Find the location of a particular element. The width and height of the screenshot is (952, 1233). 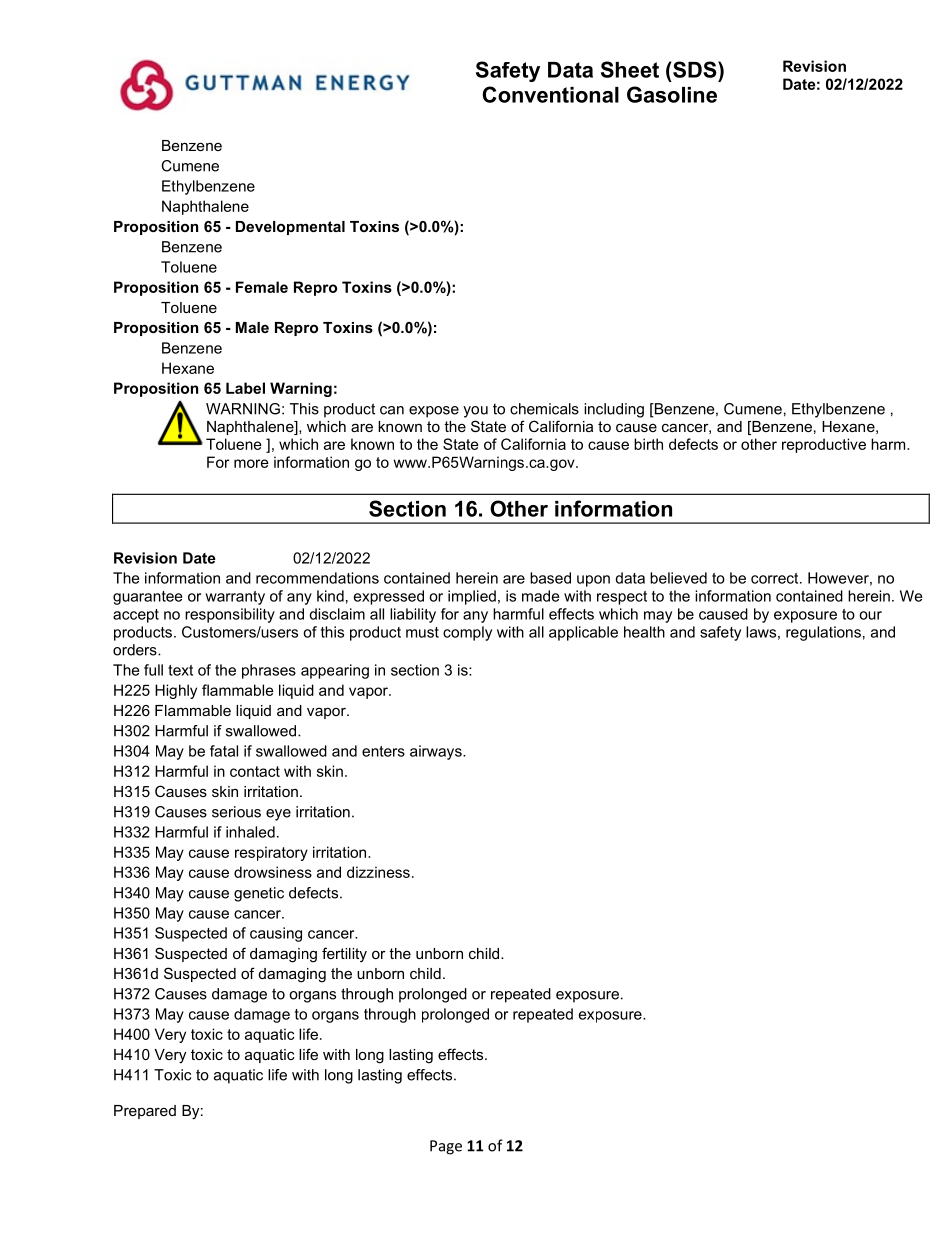

implied is located at coordinates (472, 597).
